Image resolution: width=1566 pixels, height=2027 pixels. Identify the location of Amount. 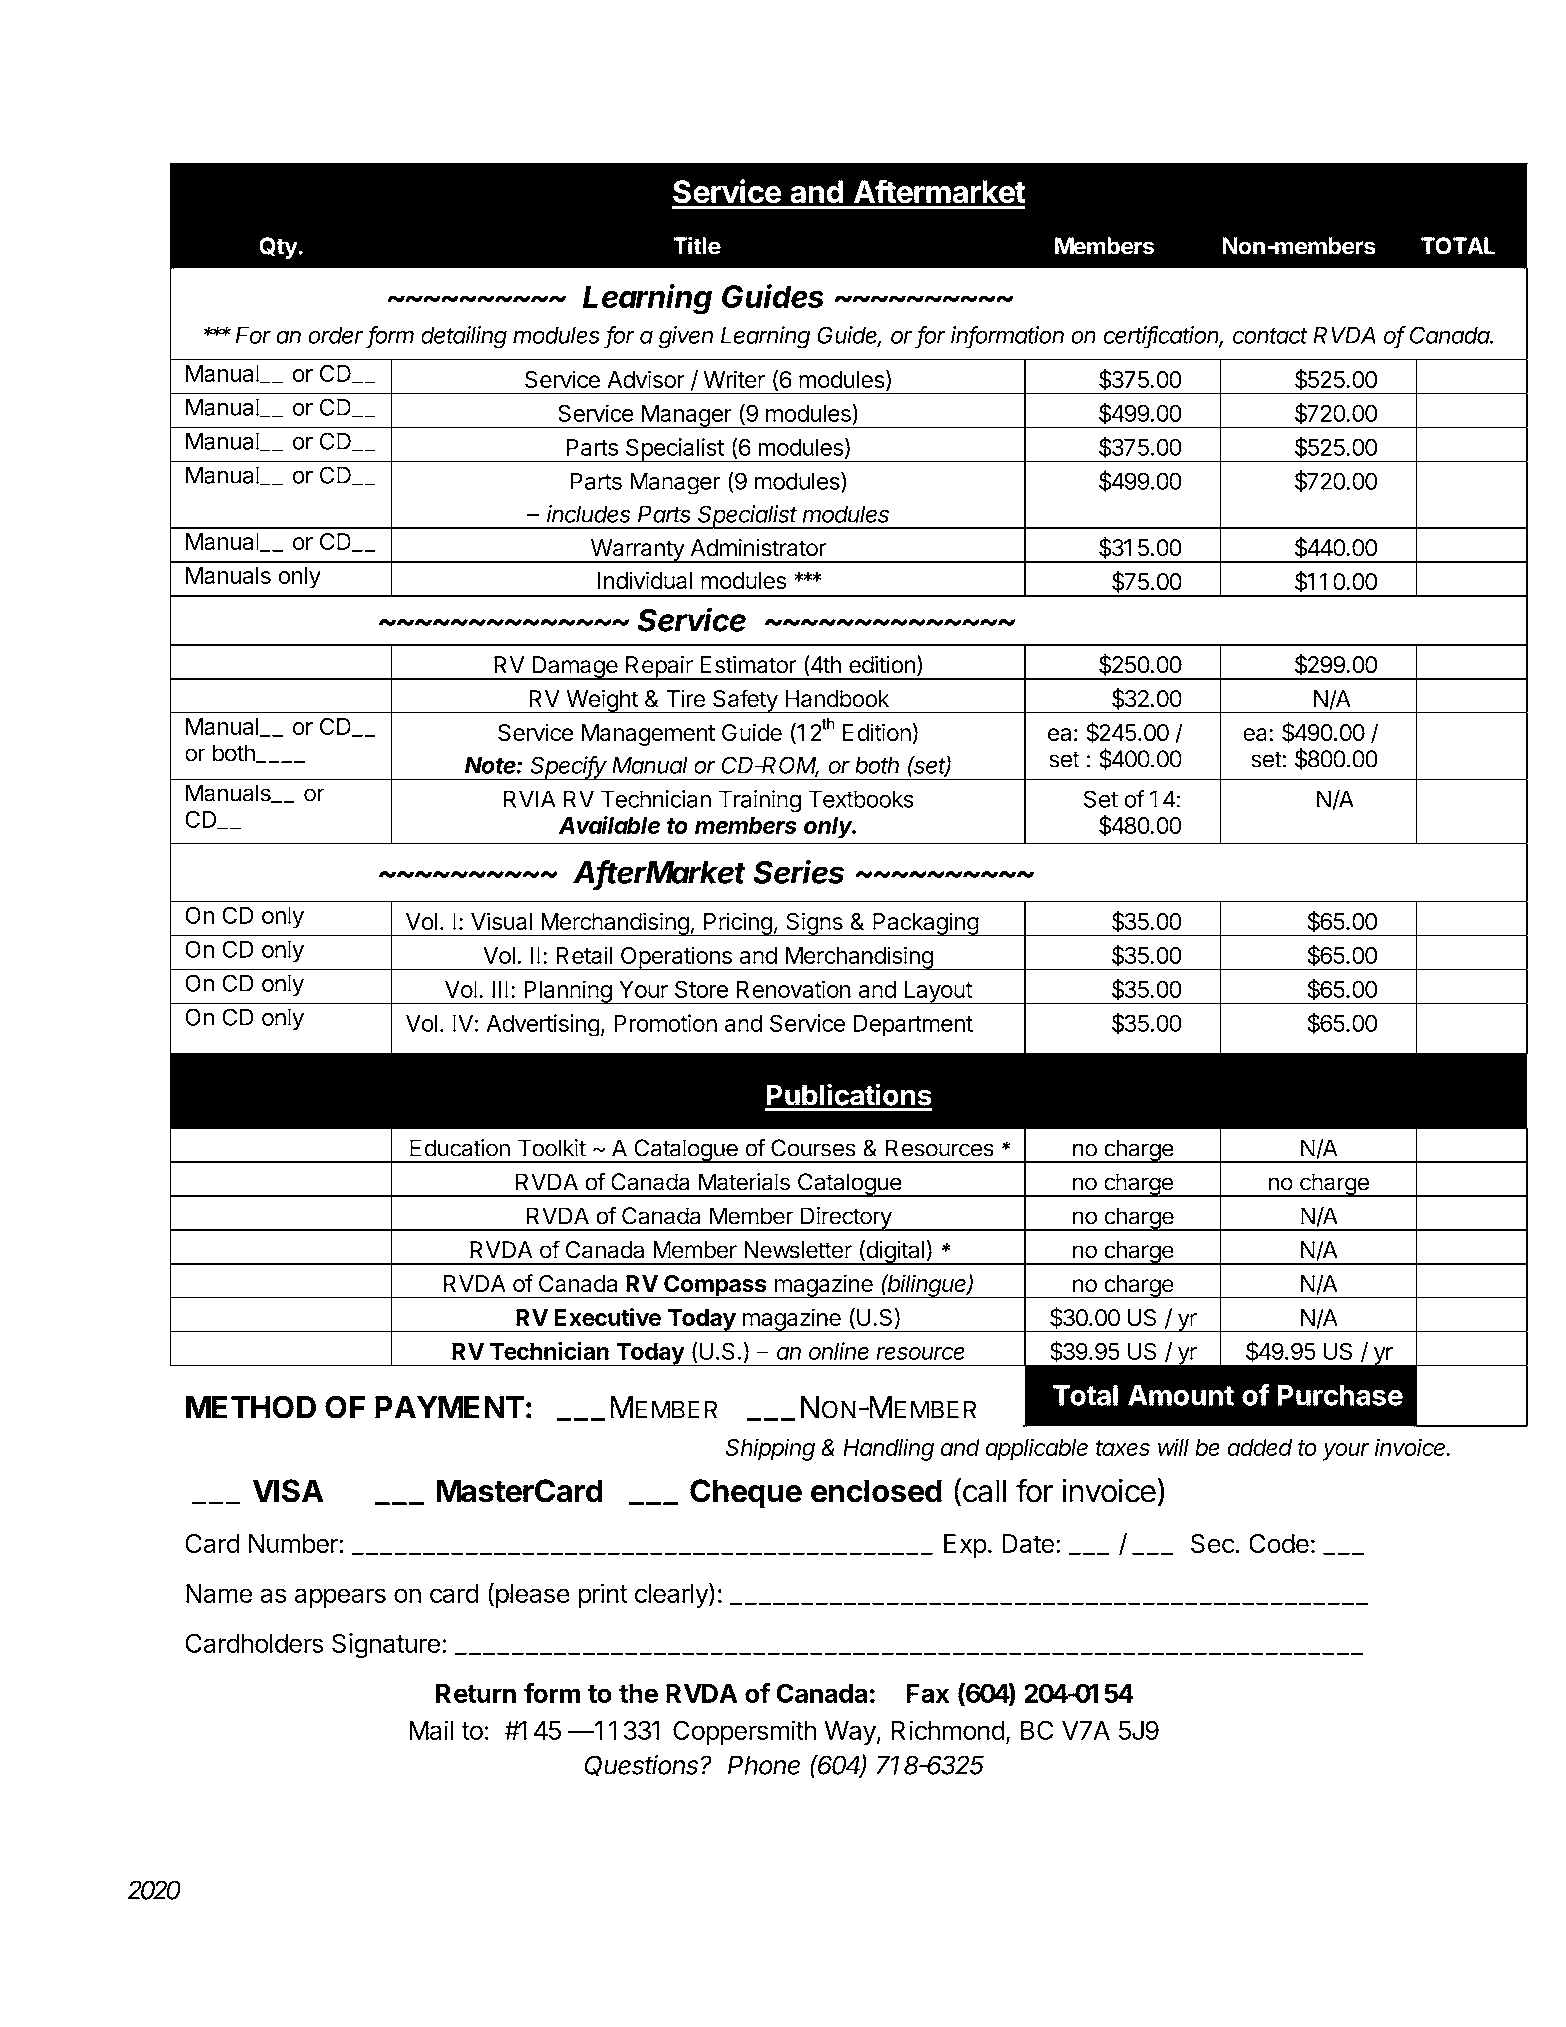
(1181, 1395).
